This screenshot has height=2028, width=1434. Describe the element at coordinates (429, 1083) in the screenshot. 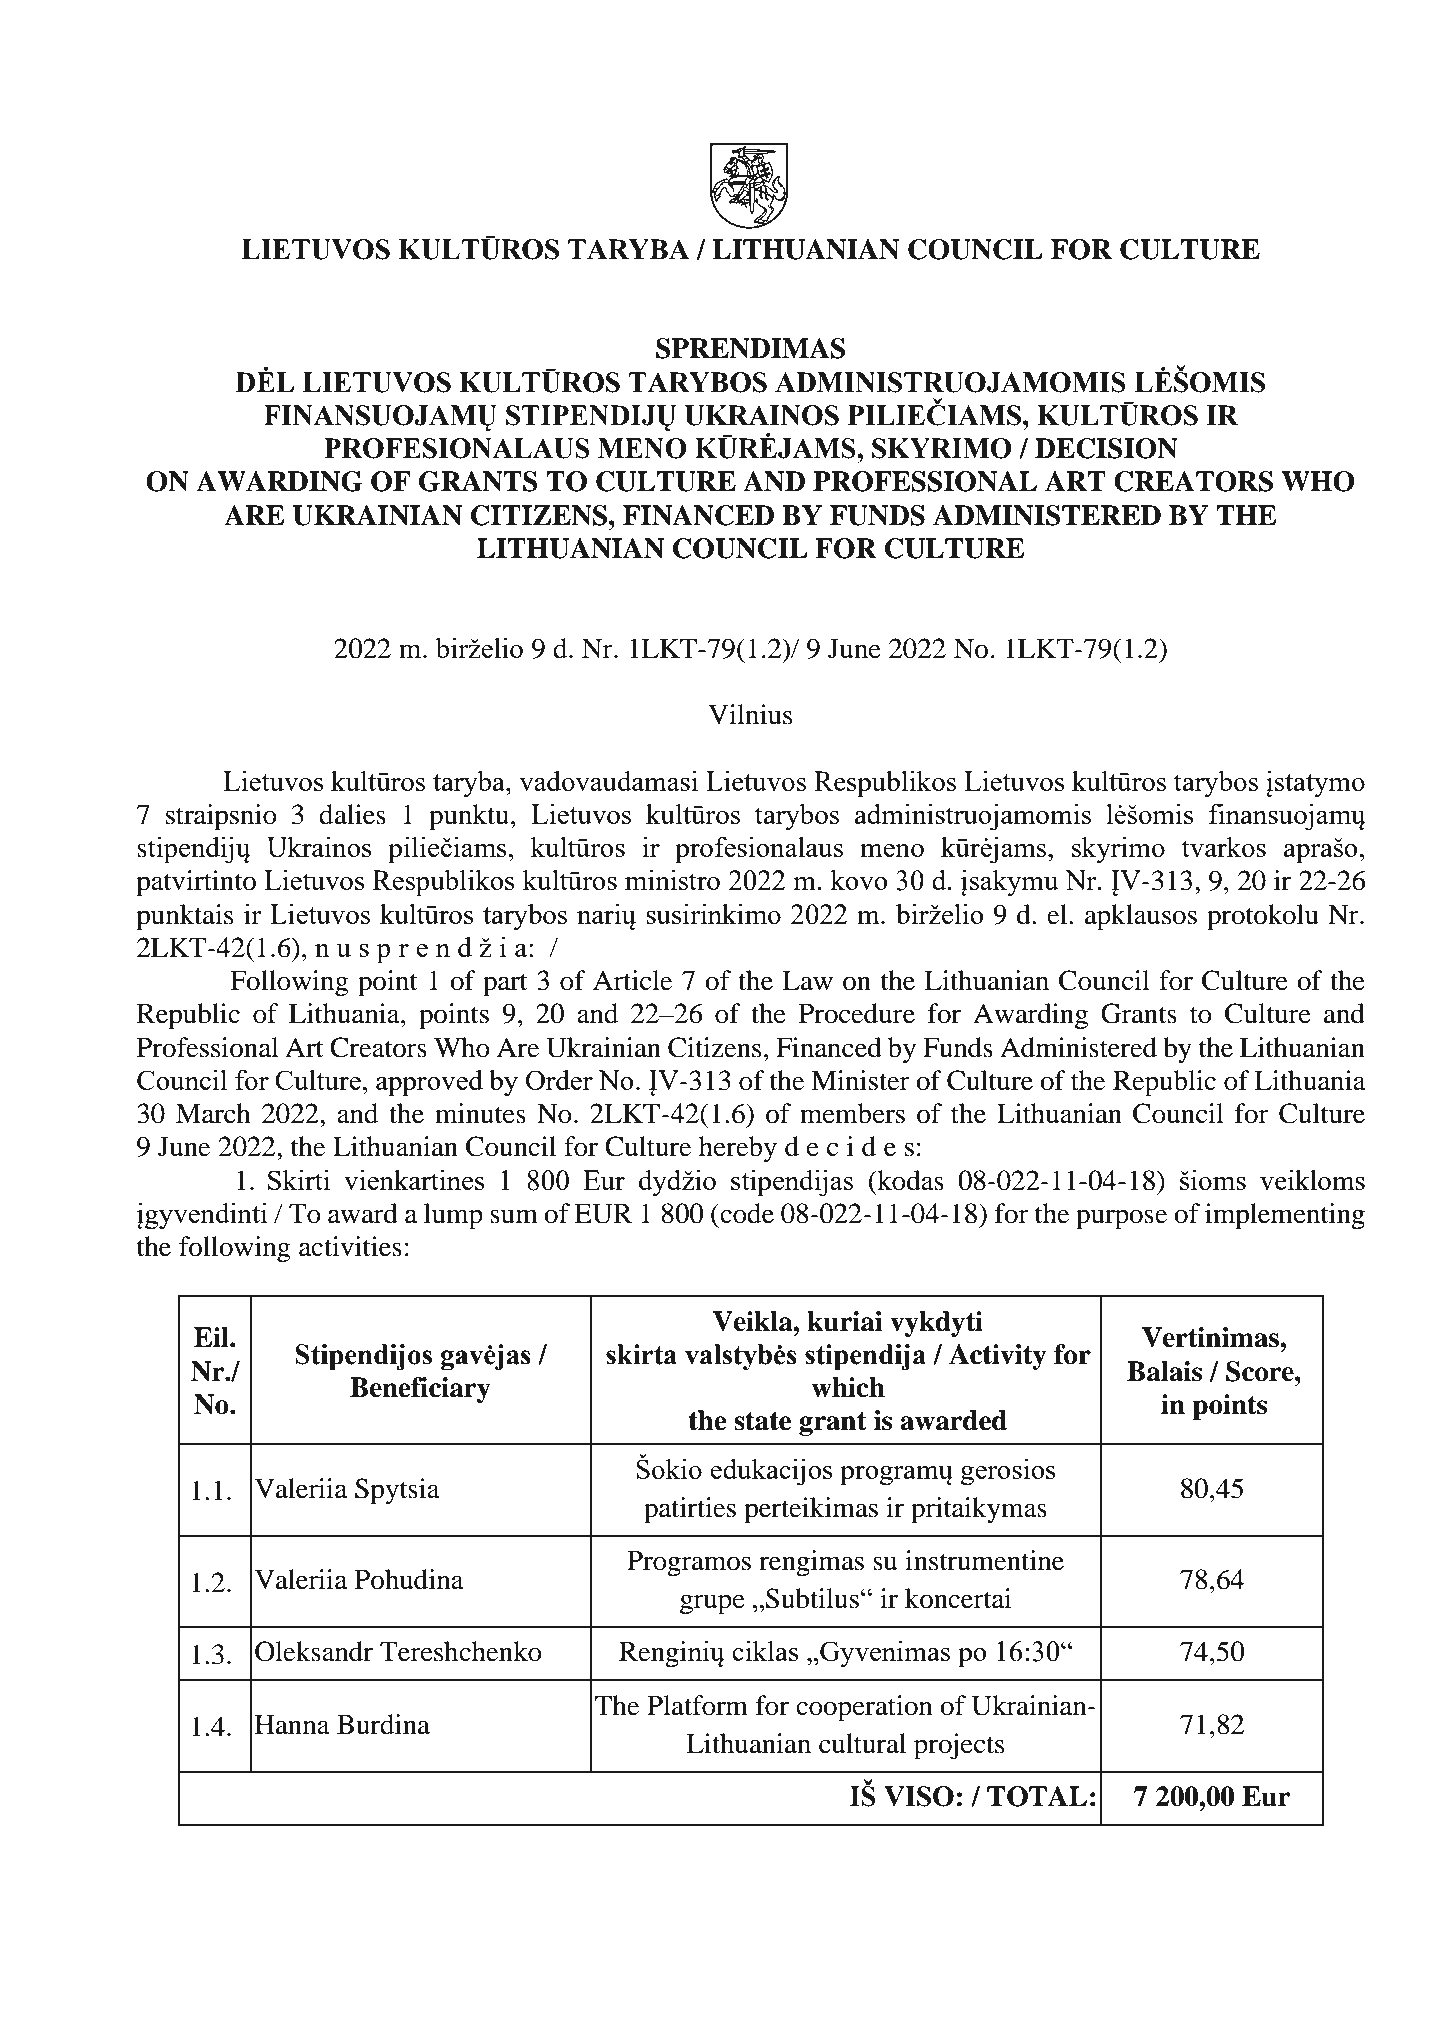

I see `approved` at that location.
